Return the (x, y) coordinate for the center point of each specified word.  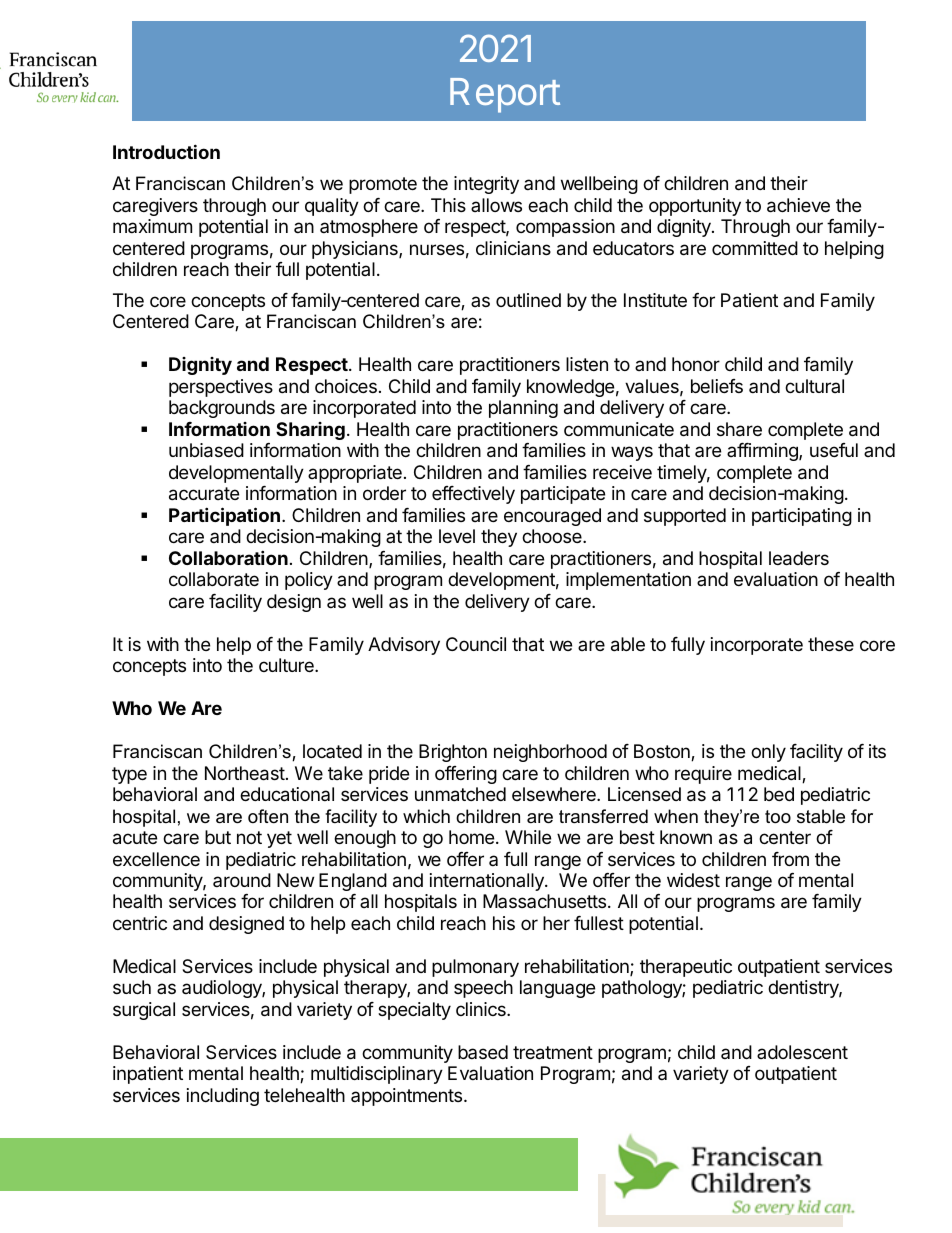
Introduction (166, 151)
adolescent (802, 1052)
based (483, 1052)
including (223, 1097)
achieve (798, 205)
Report (505, 95)
